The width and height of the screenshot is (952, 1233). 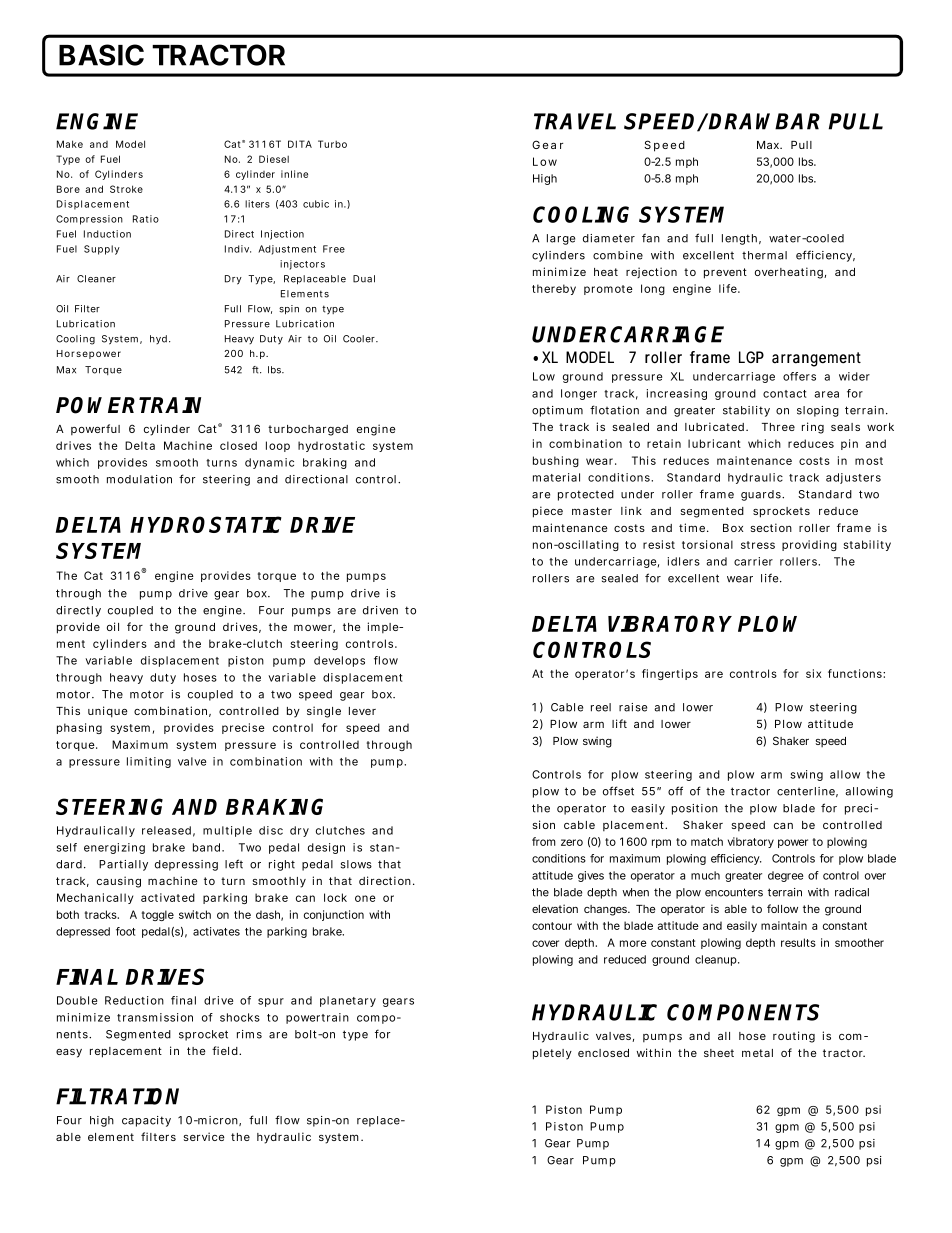 What do you see at coordinates (739, 239) in the screenshot?
I see `length` at bounding box center [739, 239].
